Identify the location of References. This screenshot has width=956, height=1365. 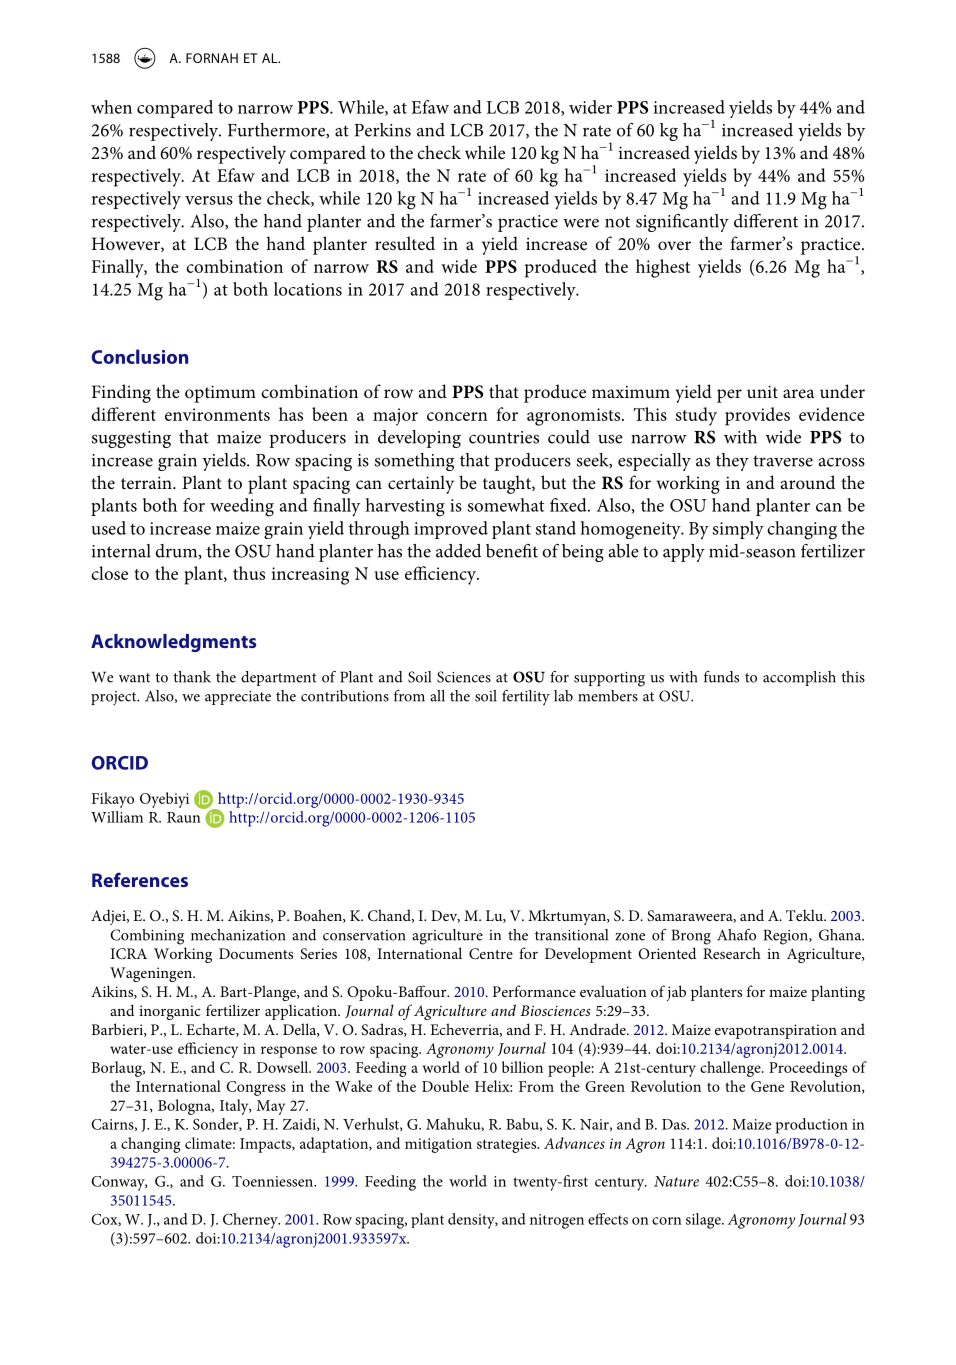
(140, 879).
